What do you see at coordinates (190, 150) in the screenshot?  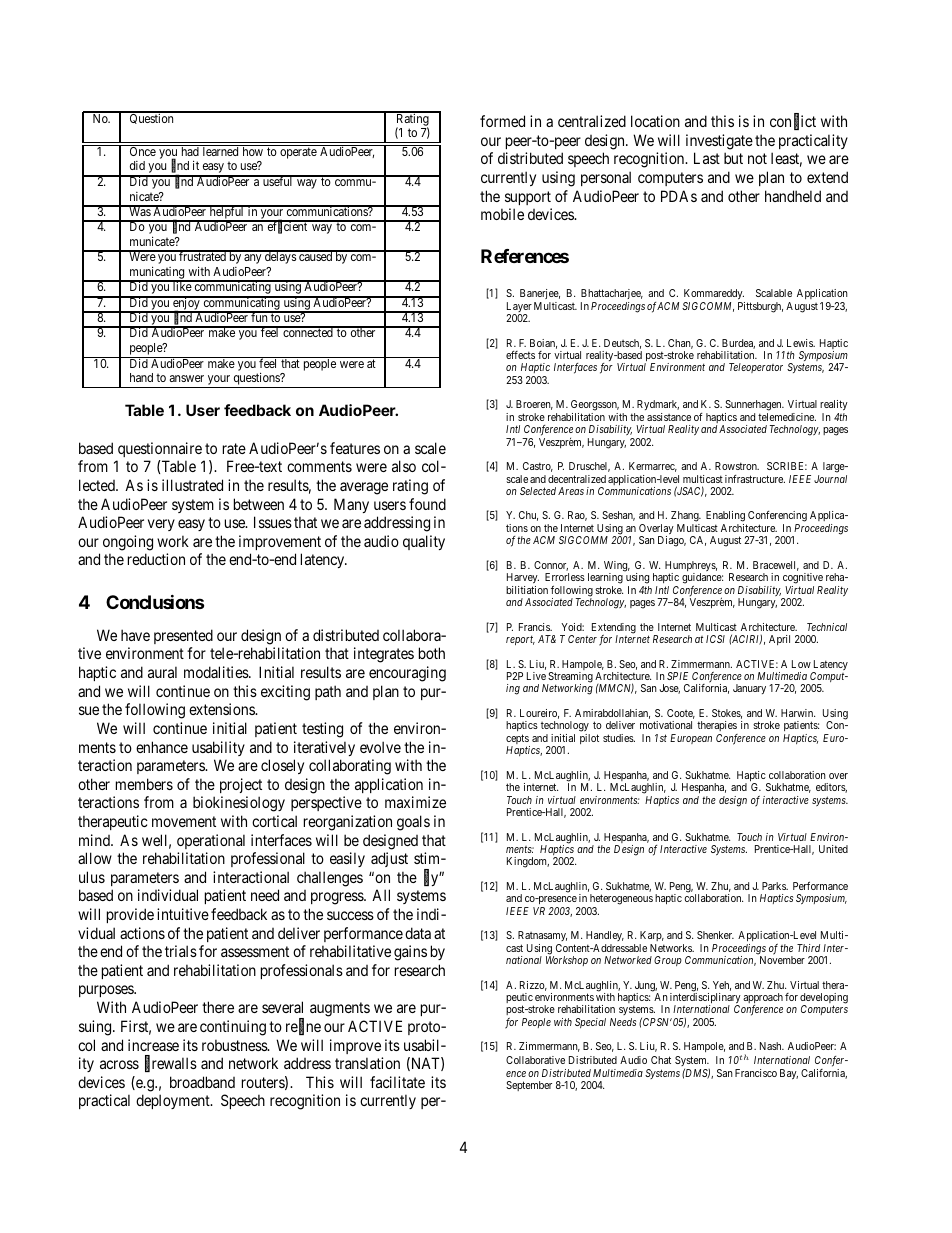 I see `had` at bounding box center [190, 150].
